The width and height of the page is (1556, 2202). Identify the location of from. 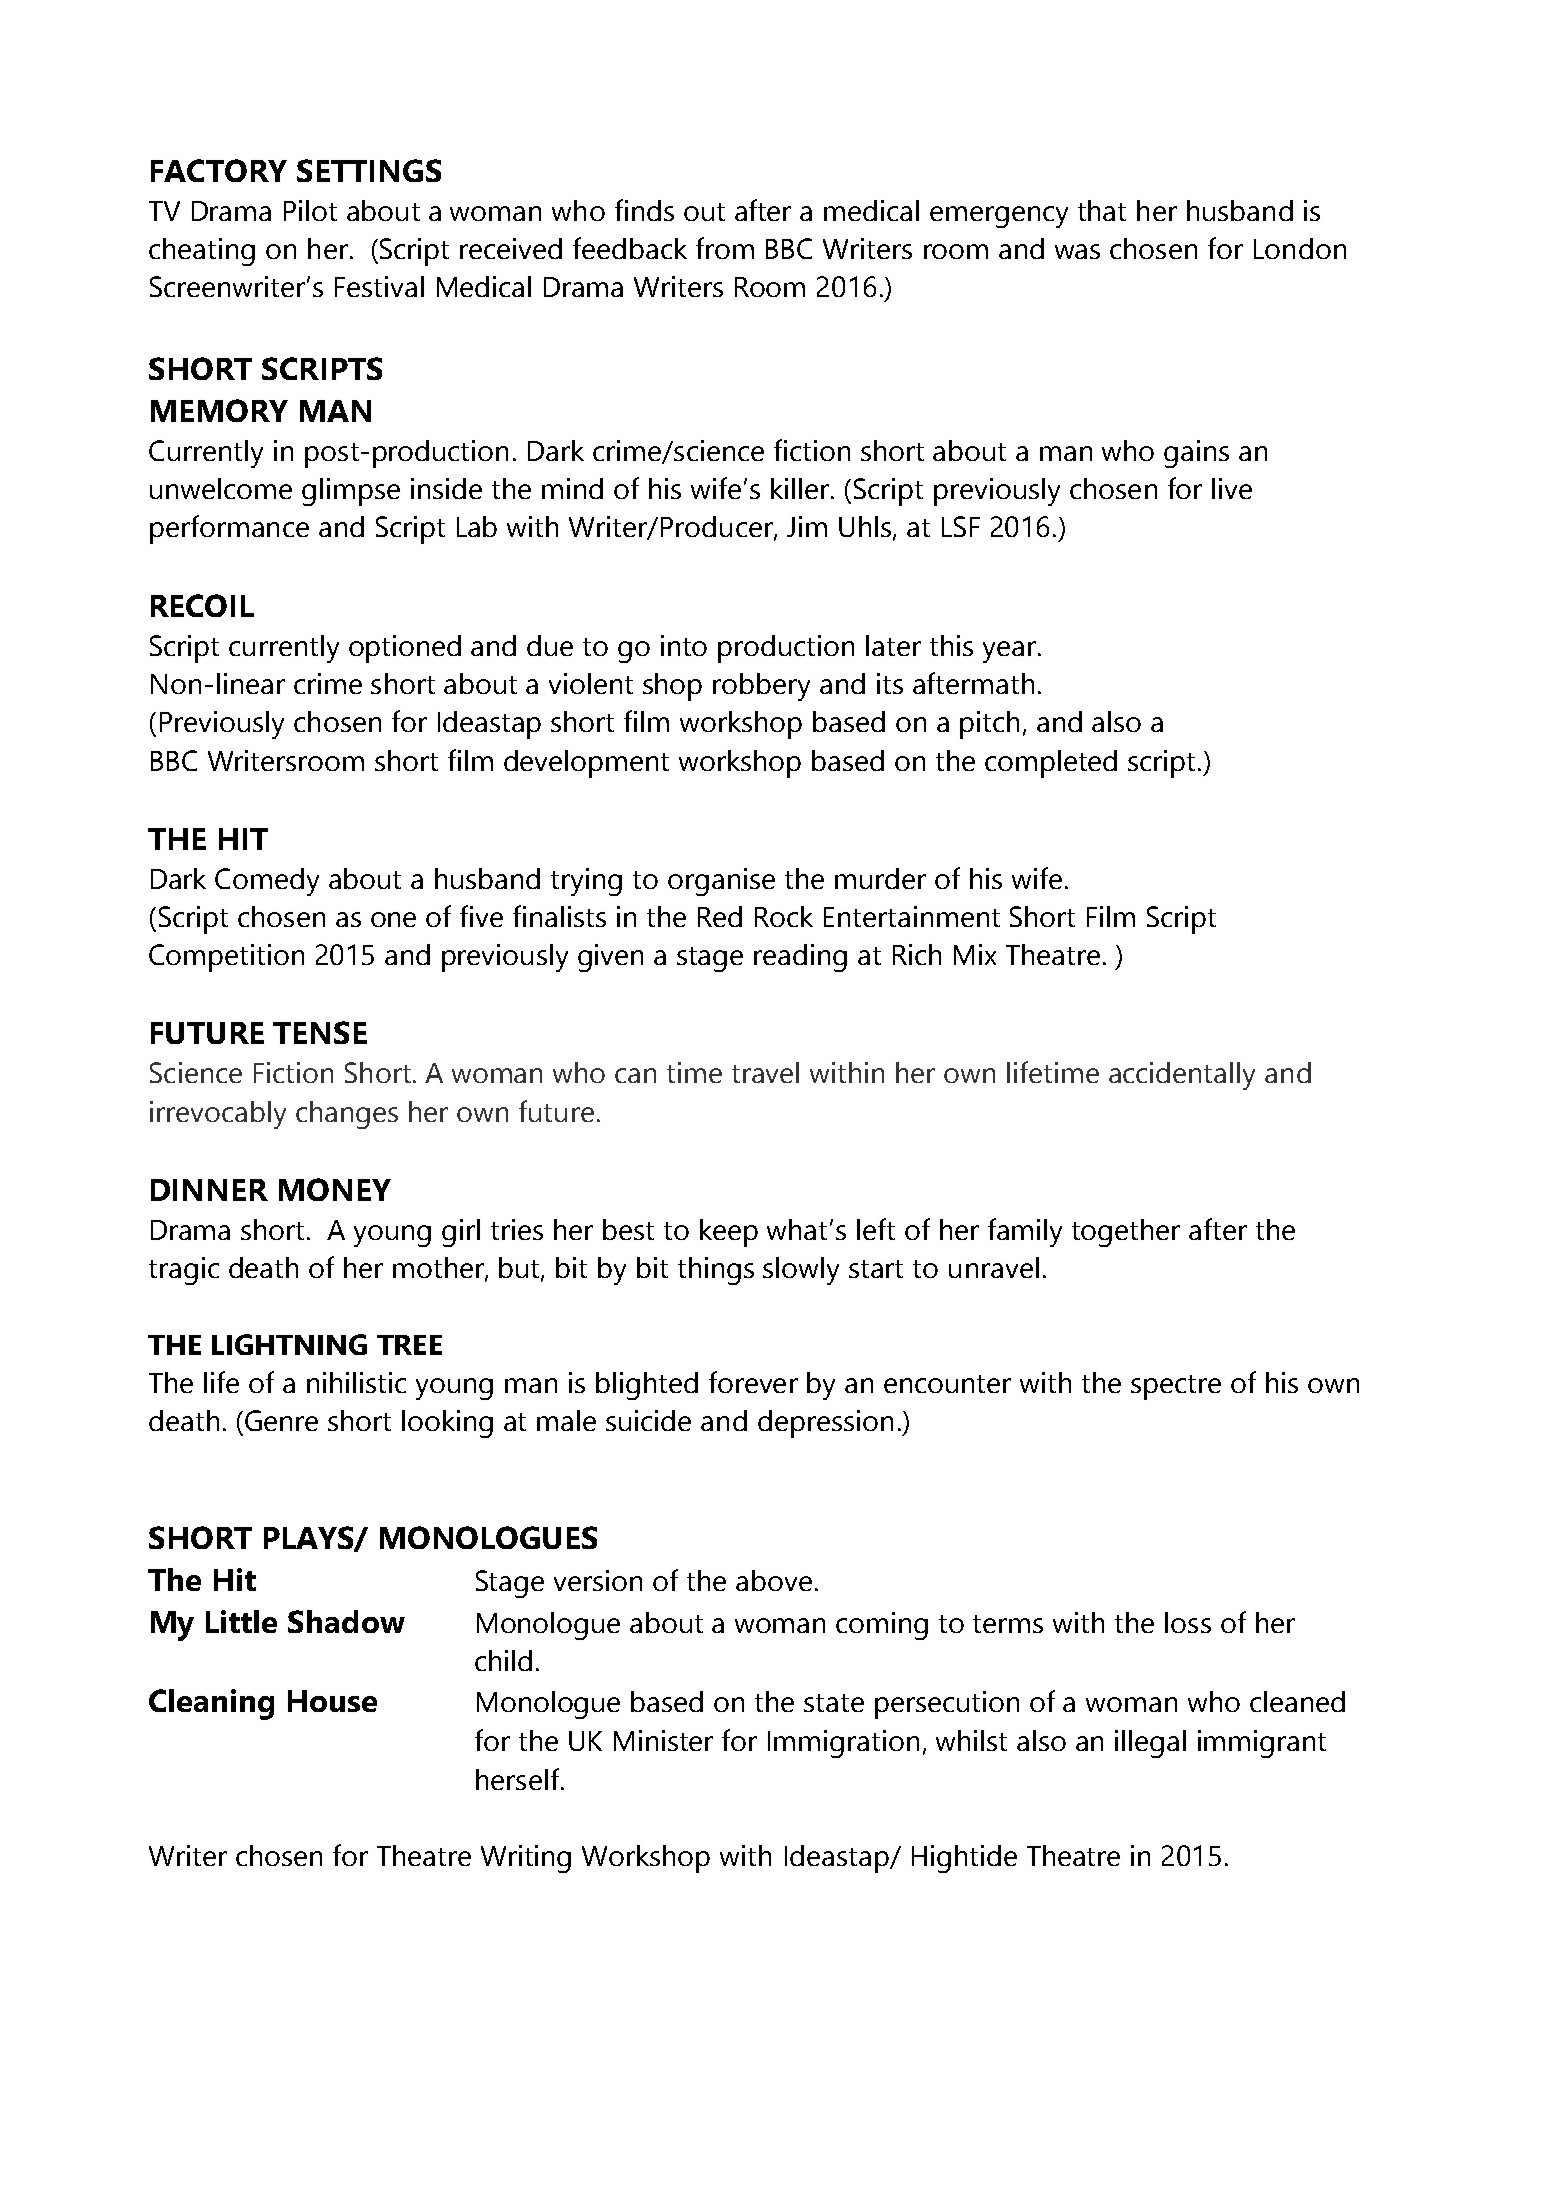
(725, 248).
